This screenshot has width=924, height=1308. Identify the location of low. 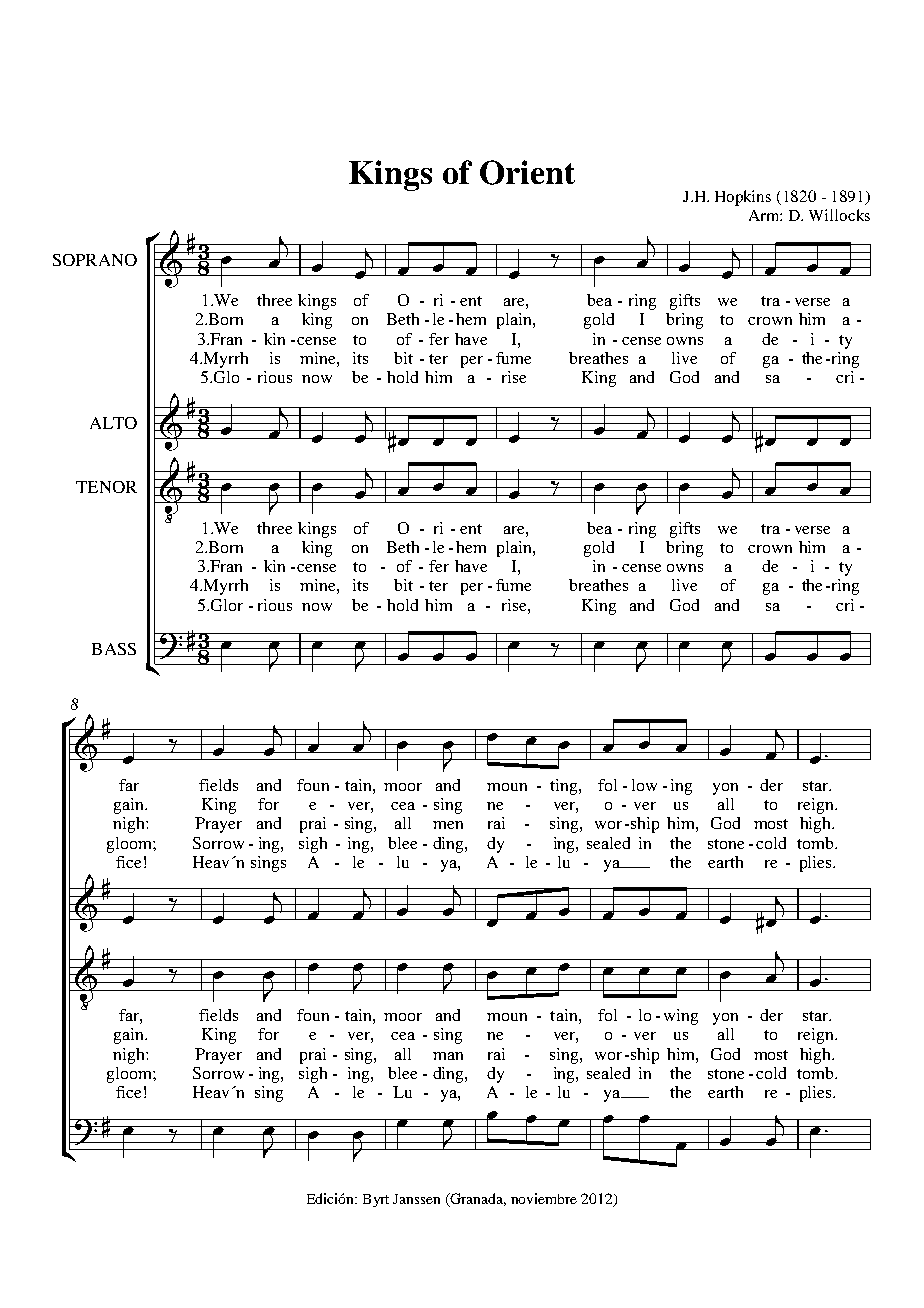
(644, 785).
